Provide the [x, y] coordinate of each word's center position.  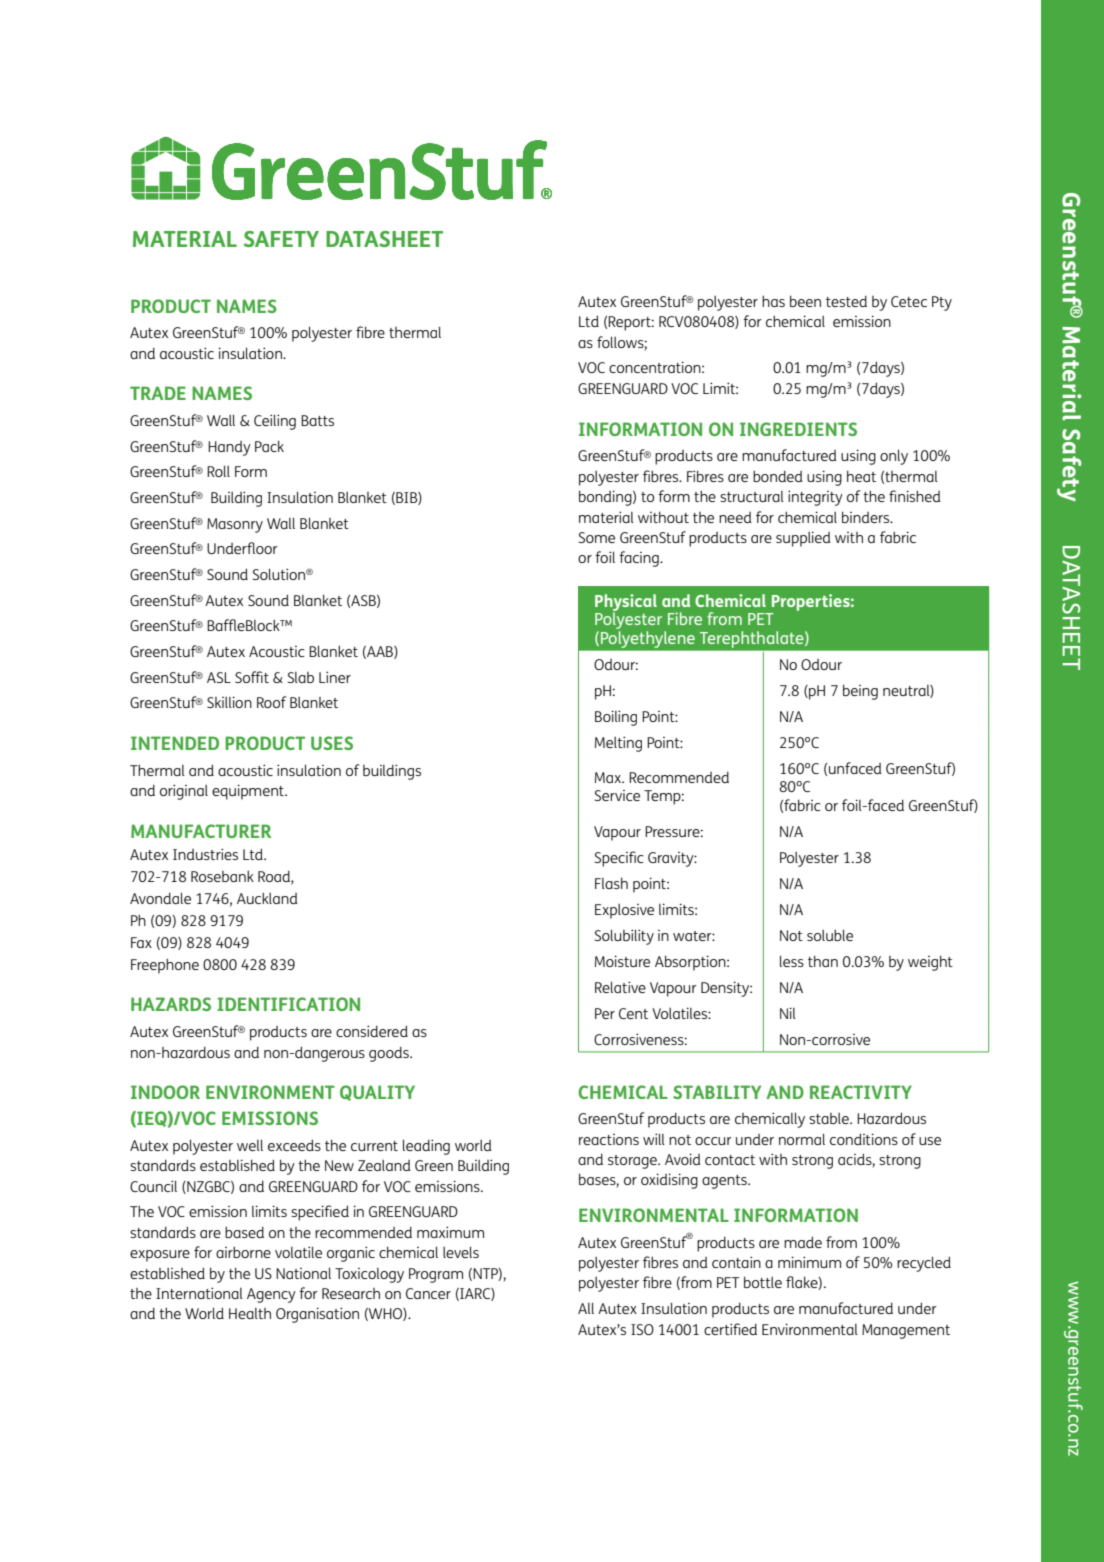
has [773, 301]
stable [830, 1118]
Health [250, 1313]
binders [867, 517]
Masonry [235, 525]
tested [846, 301]
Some [597, 537]
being [860, 692]
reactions [609, 1139]
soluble [830, 935]
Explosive [624, 911]
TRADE [158, 393]
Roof [271, 702]
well [250, 1145]
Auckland [267, 898]
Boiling [616, 718]
